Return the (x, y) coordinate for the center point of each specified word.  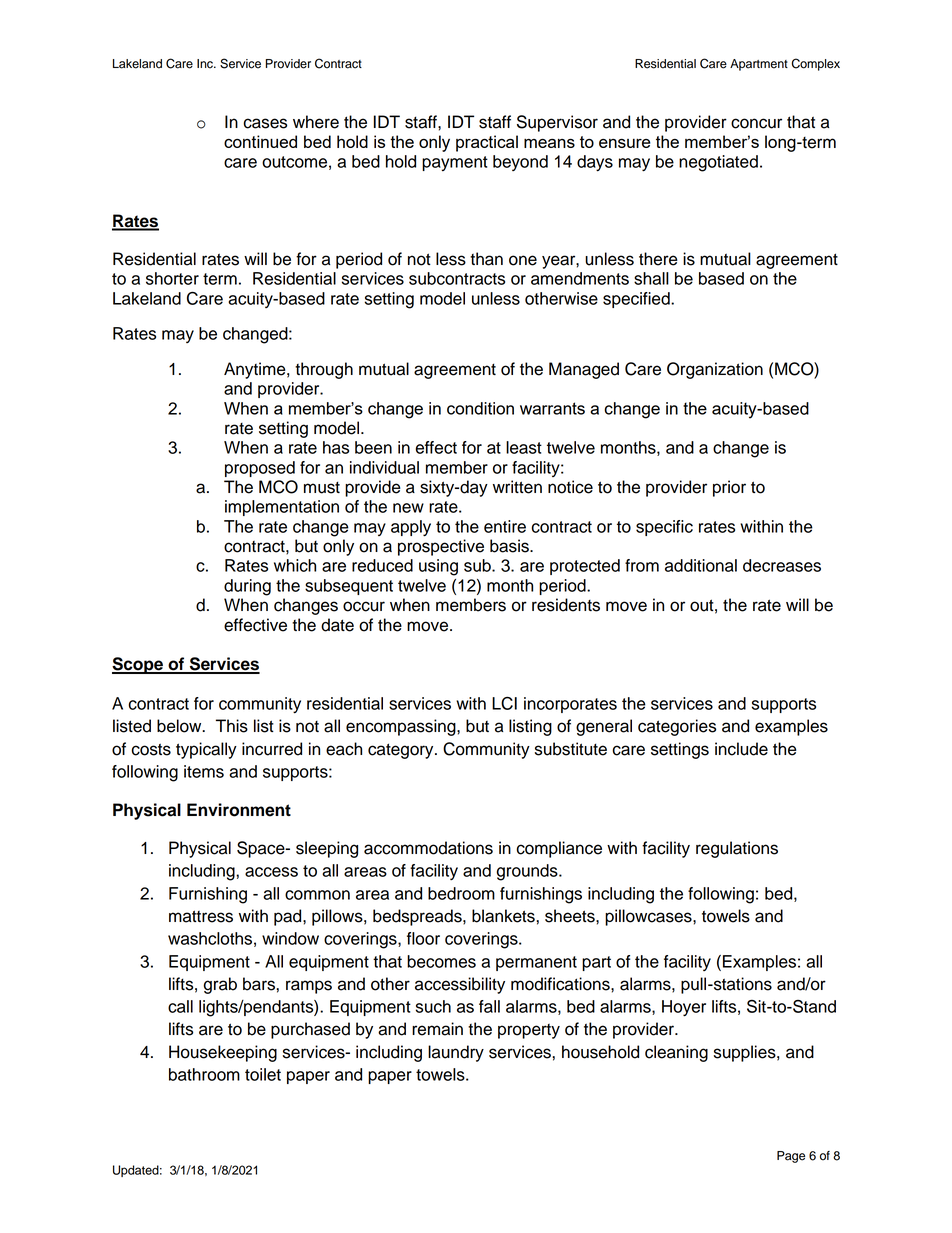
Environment (239, 810)
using (438, 567)
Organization (715, 370)
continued (260, 141)
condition (480, 408)
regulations (737, 849)
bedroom (461, 893)
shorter (172, 278)
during (247, 587)
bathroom (204, 1074)
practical (487, 143)
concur (756, 123)
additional (701, 565)
